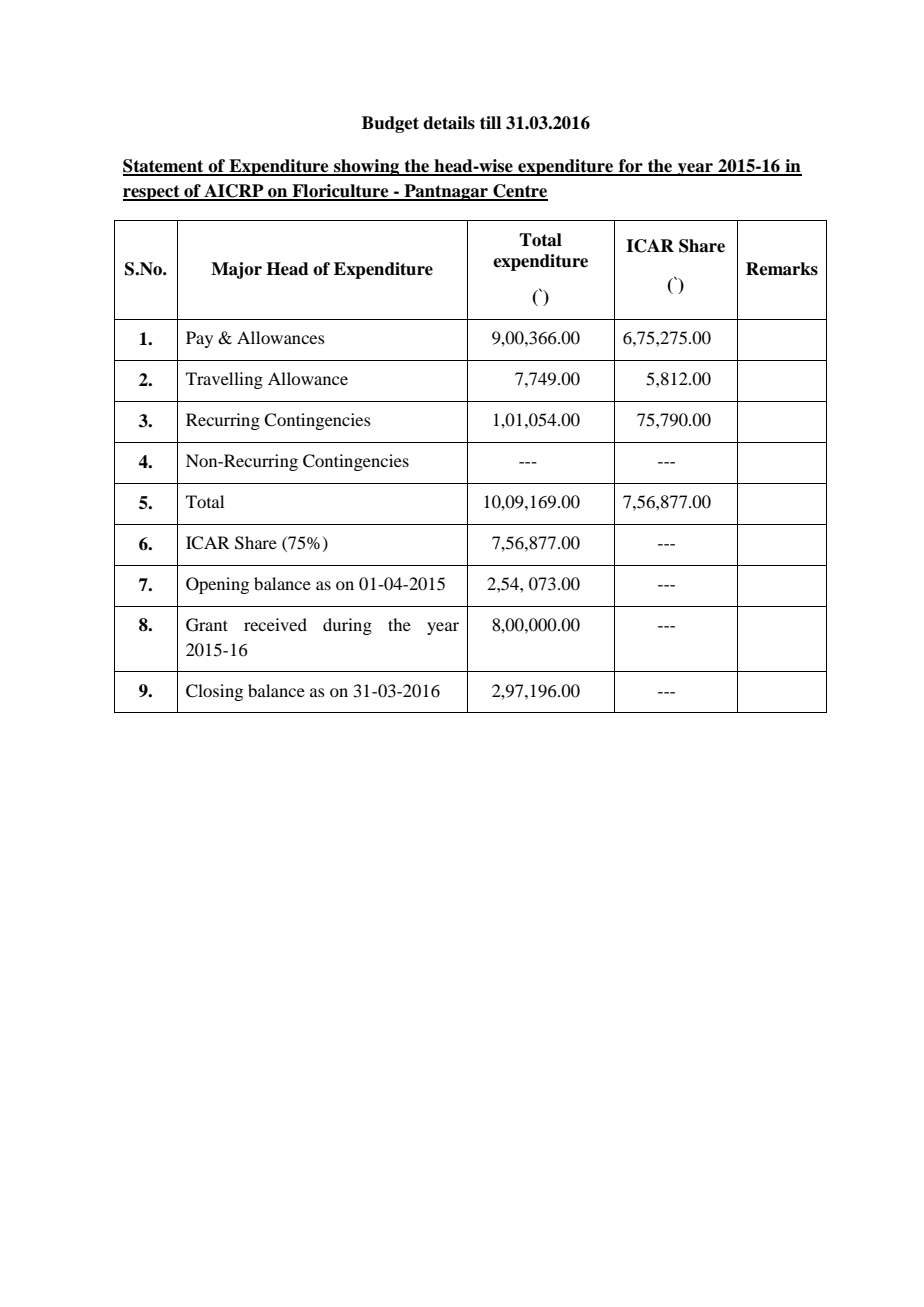  I want to click on Opening, so click(217, 585).
